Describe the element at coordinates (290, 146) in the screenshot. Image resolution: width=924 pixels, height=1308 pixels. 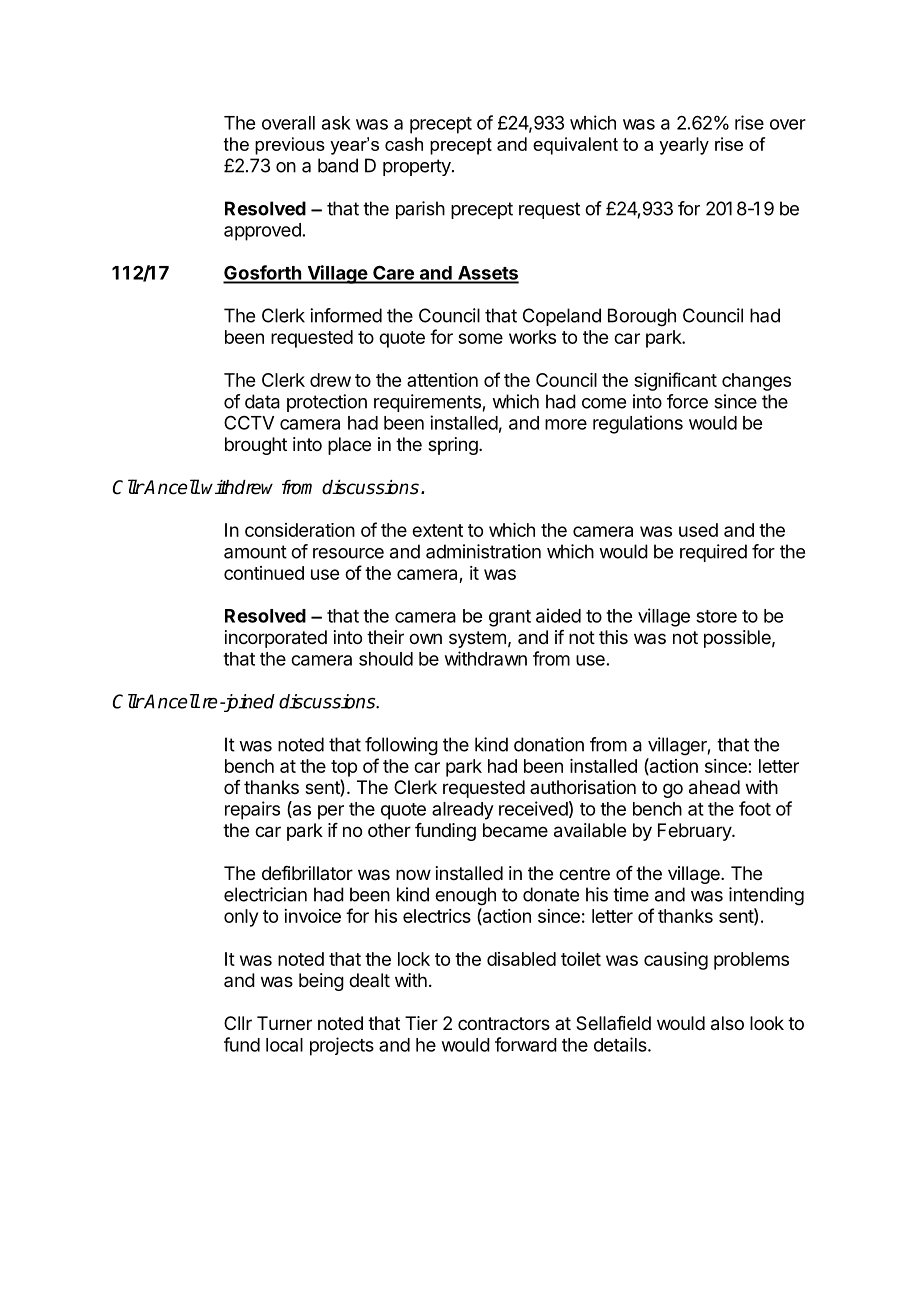
I see `previous` at that location.
